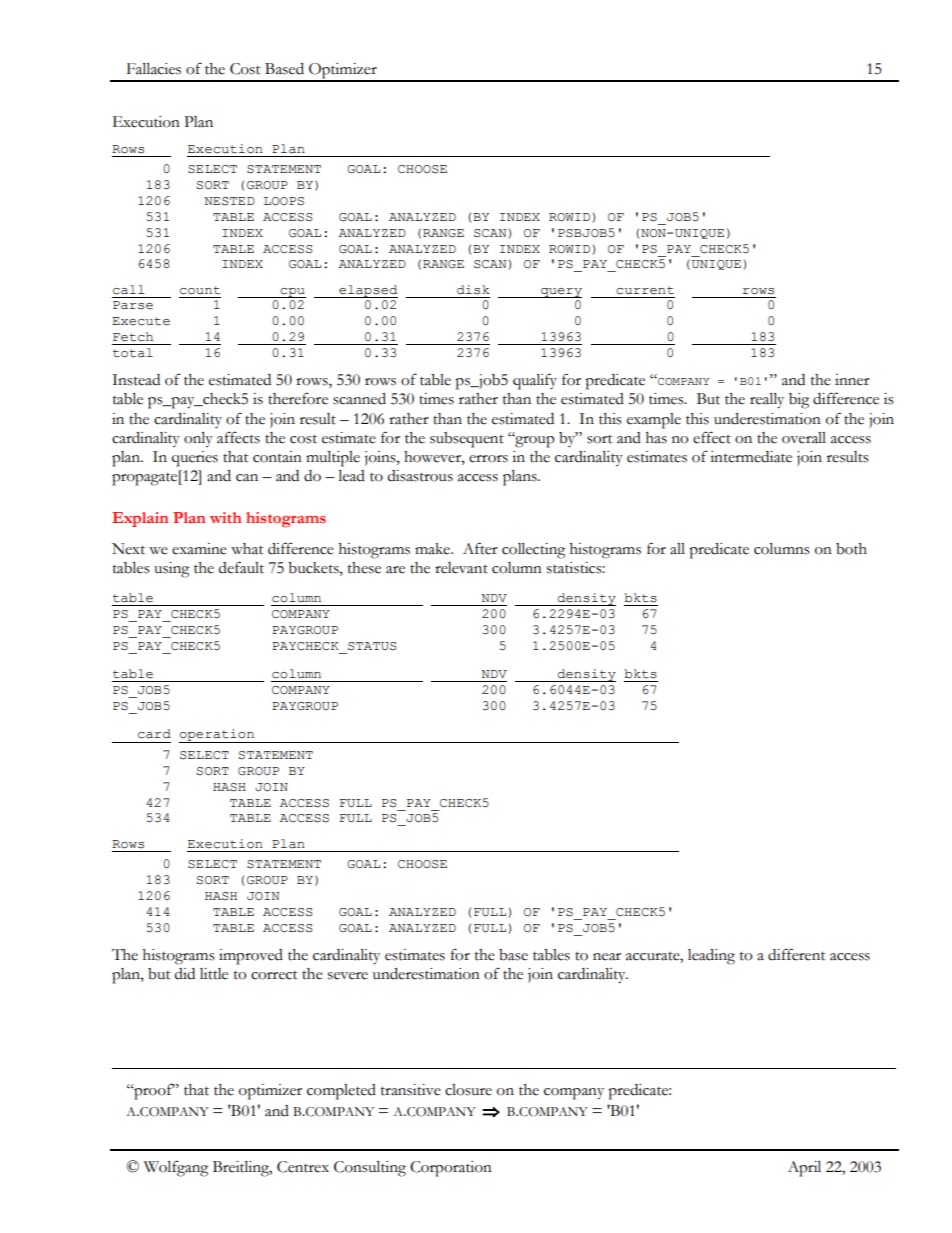 The height and width of the document is (1233, 952). Describe the element at coordinates (154, 69) in the document. I see `Fallacies` at that location.
